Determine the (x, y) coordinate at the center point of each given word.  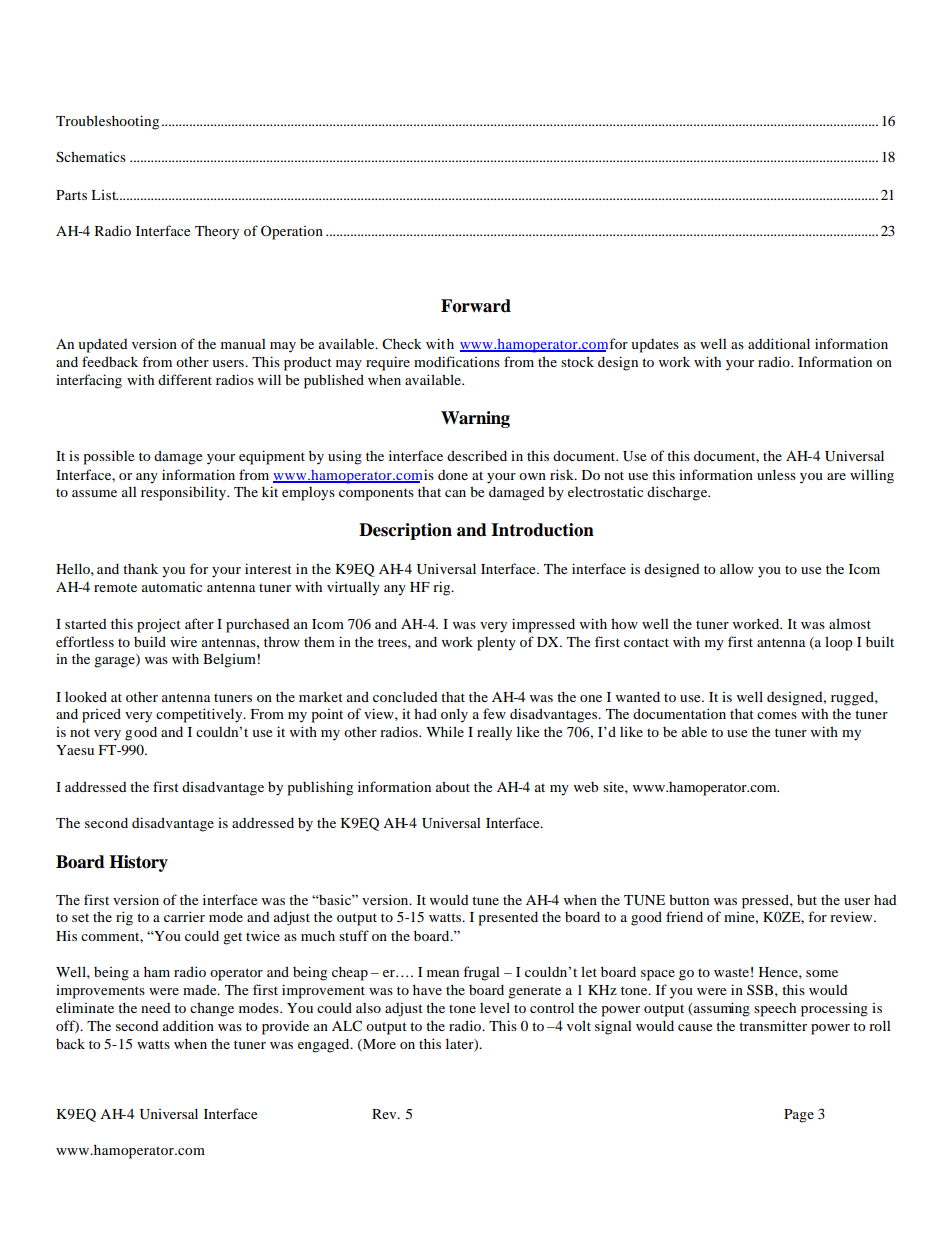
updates (655, 346)
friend (684, 916)
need (156, 1008)
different (185, 379)
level (495, 1007)
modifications (457, 361)
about (453, 786)
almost (850, 623)
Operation (292, 232)
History (138, 863)
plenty (496, 644)
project (159, 625)
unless (776, 474)
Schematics (91, 157)
